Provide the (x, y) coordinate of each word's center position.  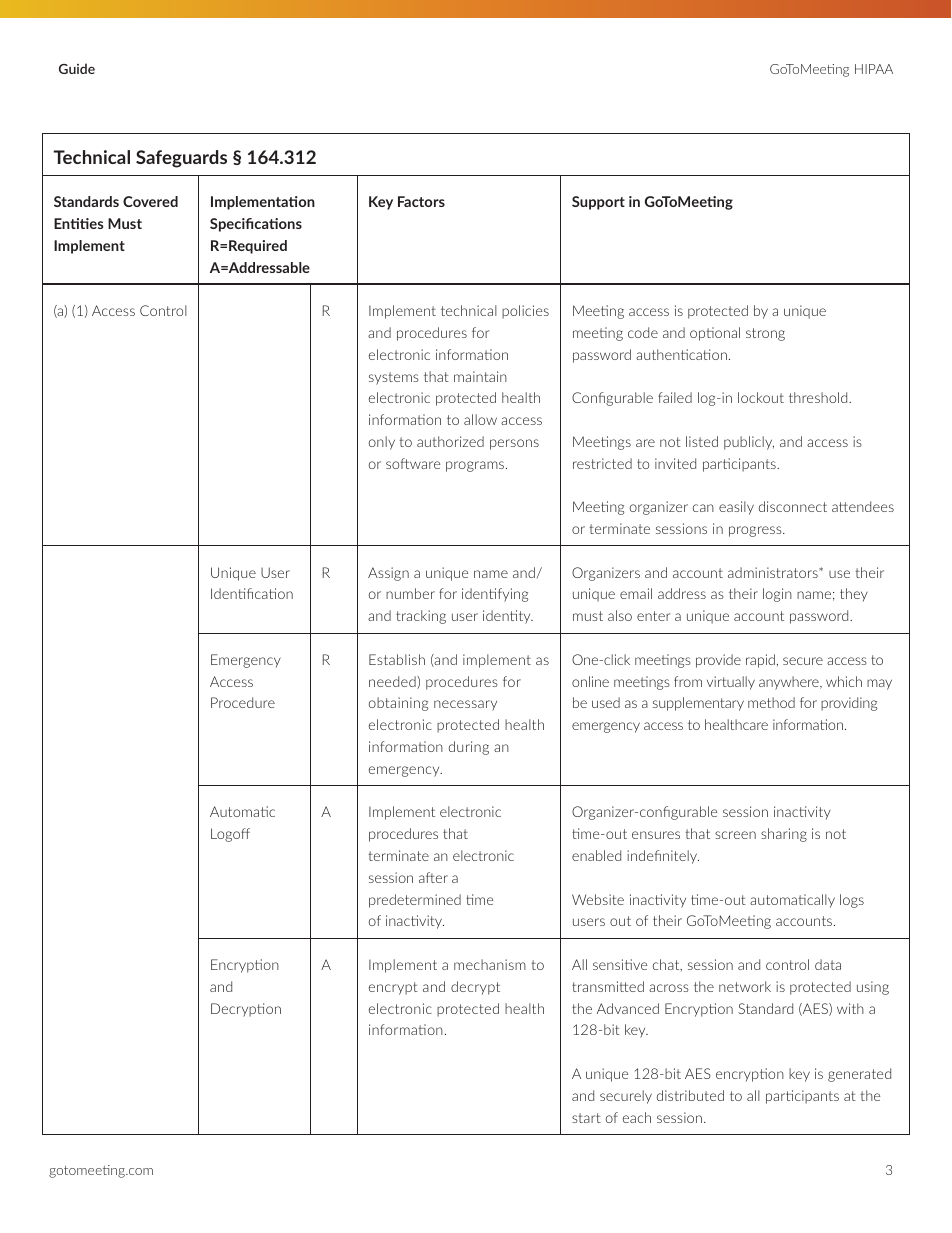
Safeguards (181, 159)
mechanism (490, 964)
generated (859, 1075)
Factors (421, 201)
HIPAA (874, 69)
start (586, 1118)
